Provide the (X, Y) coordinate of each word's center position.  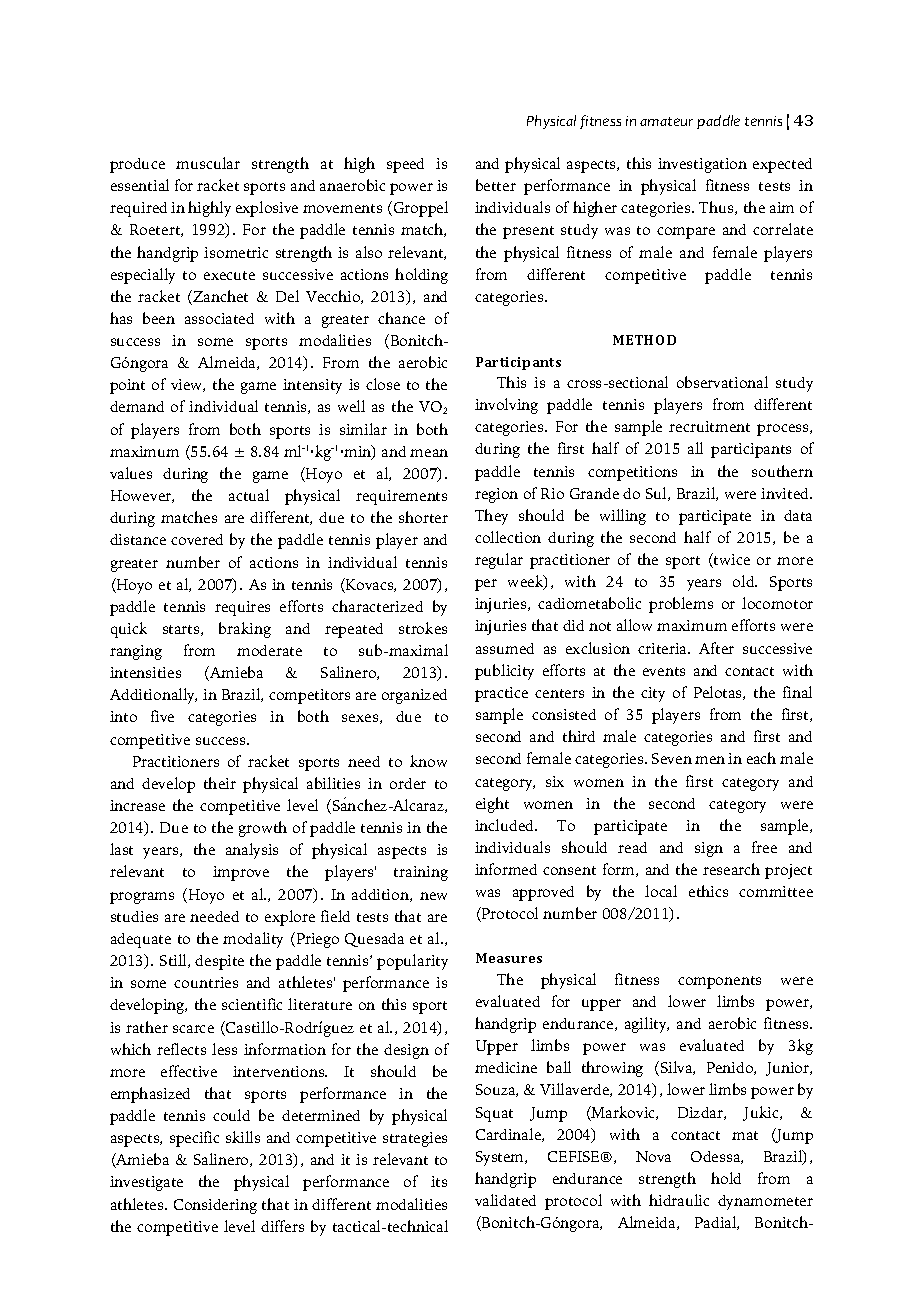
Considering (215, 1206)
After (716, 648)
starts (182, 630)
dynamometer (765, 1202)
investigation (702, 165)
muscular (208, 163)
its (439, 1181)
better (496, 185)
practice (501, 694)
